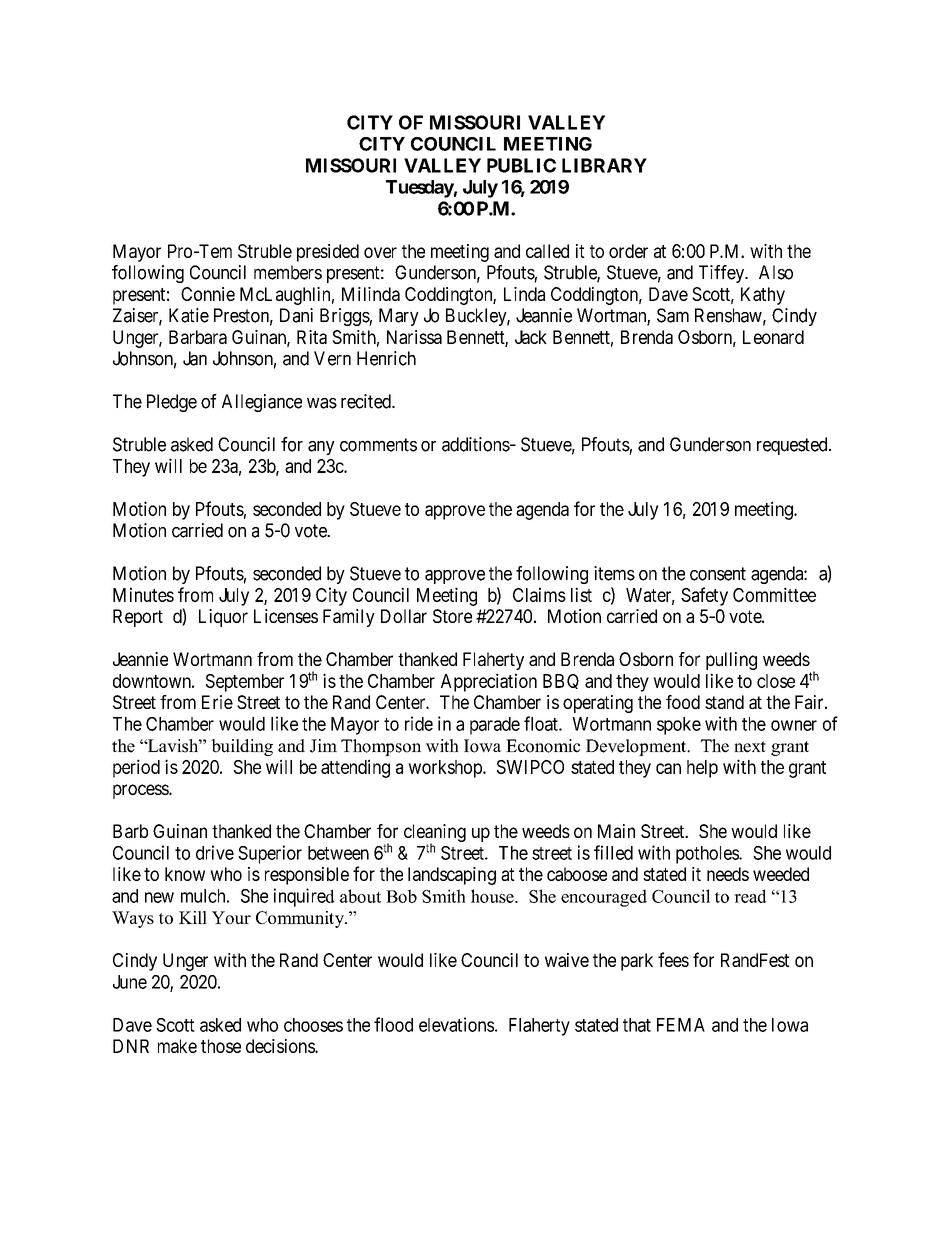 This screenshot has width=952, height=1233. Describe the element at coordinates (793, 446) in the screenshot. I see `requested` at that location.
